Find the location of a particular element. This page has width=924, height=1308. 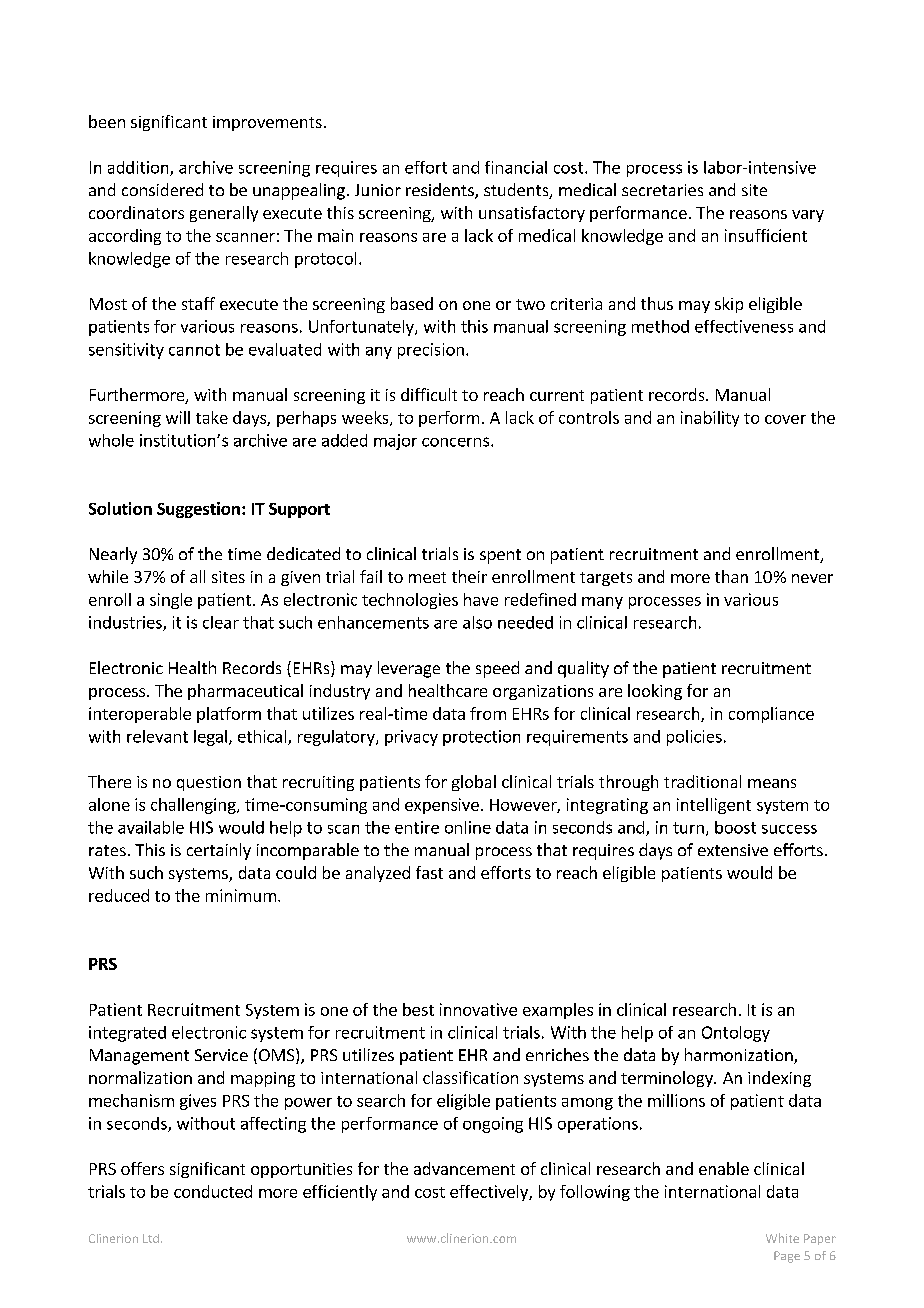

than is located at coordinates (731, 576).
